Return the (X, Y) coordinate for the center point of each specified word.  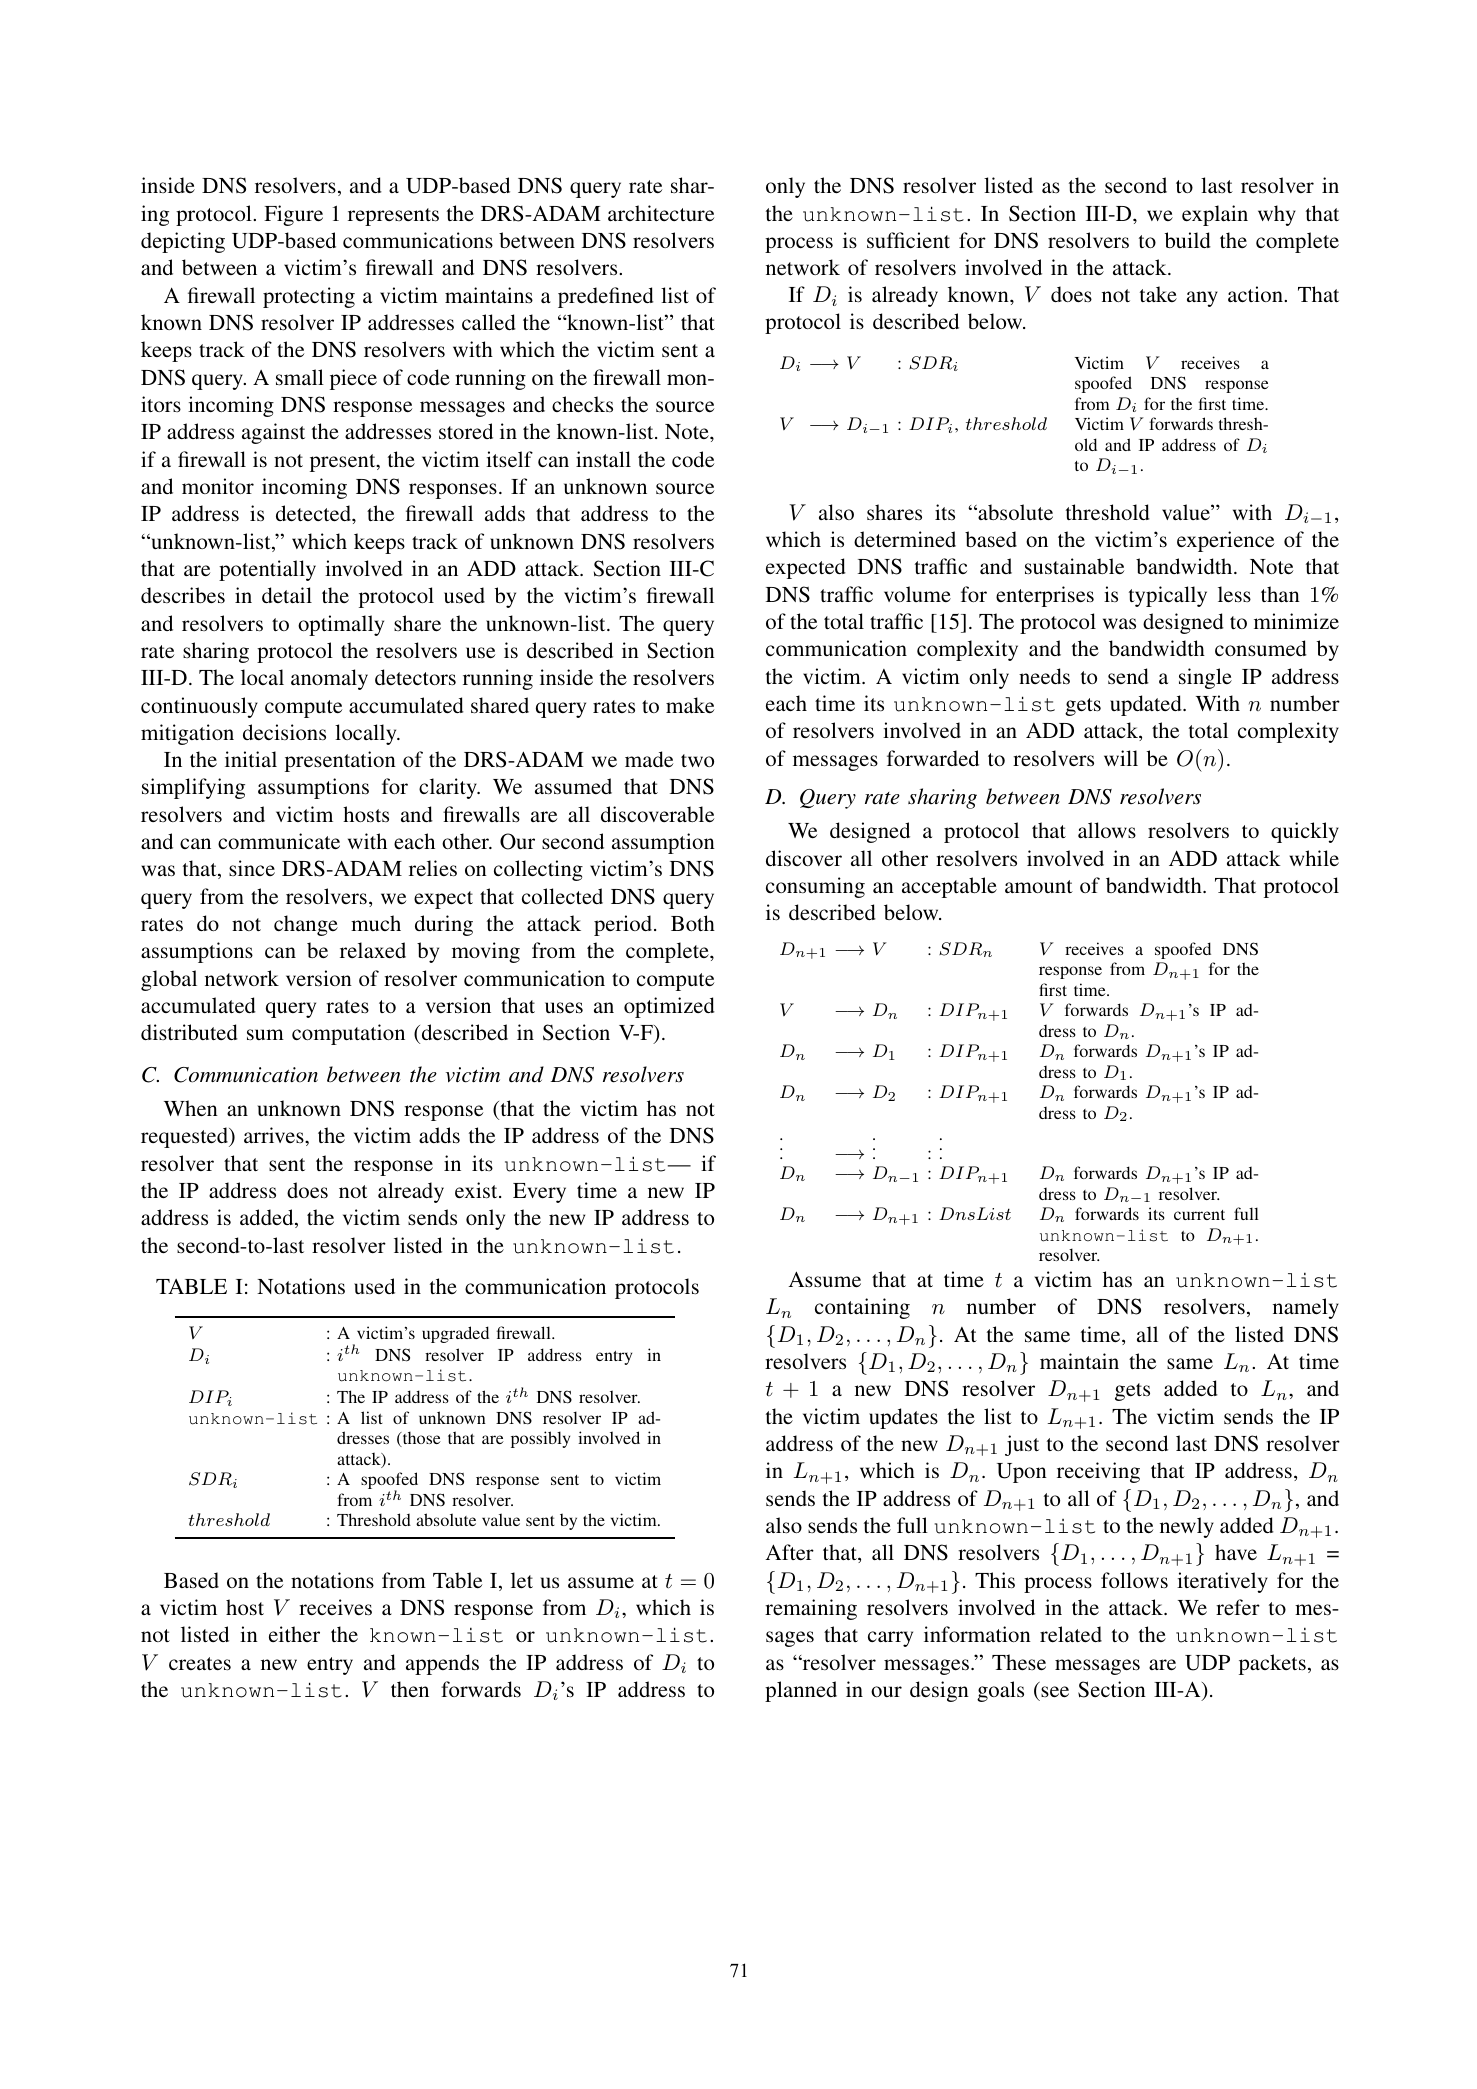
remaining (811, 1609)
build (1188, 240)
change (306, 925)
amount (1039, 886)
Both (693, 923)
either (294, 1634)
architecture (661, 213)
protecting (309, 297)
